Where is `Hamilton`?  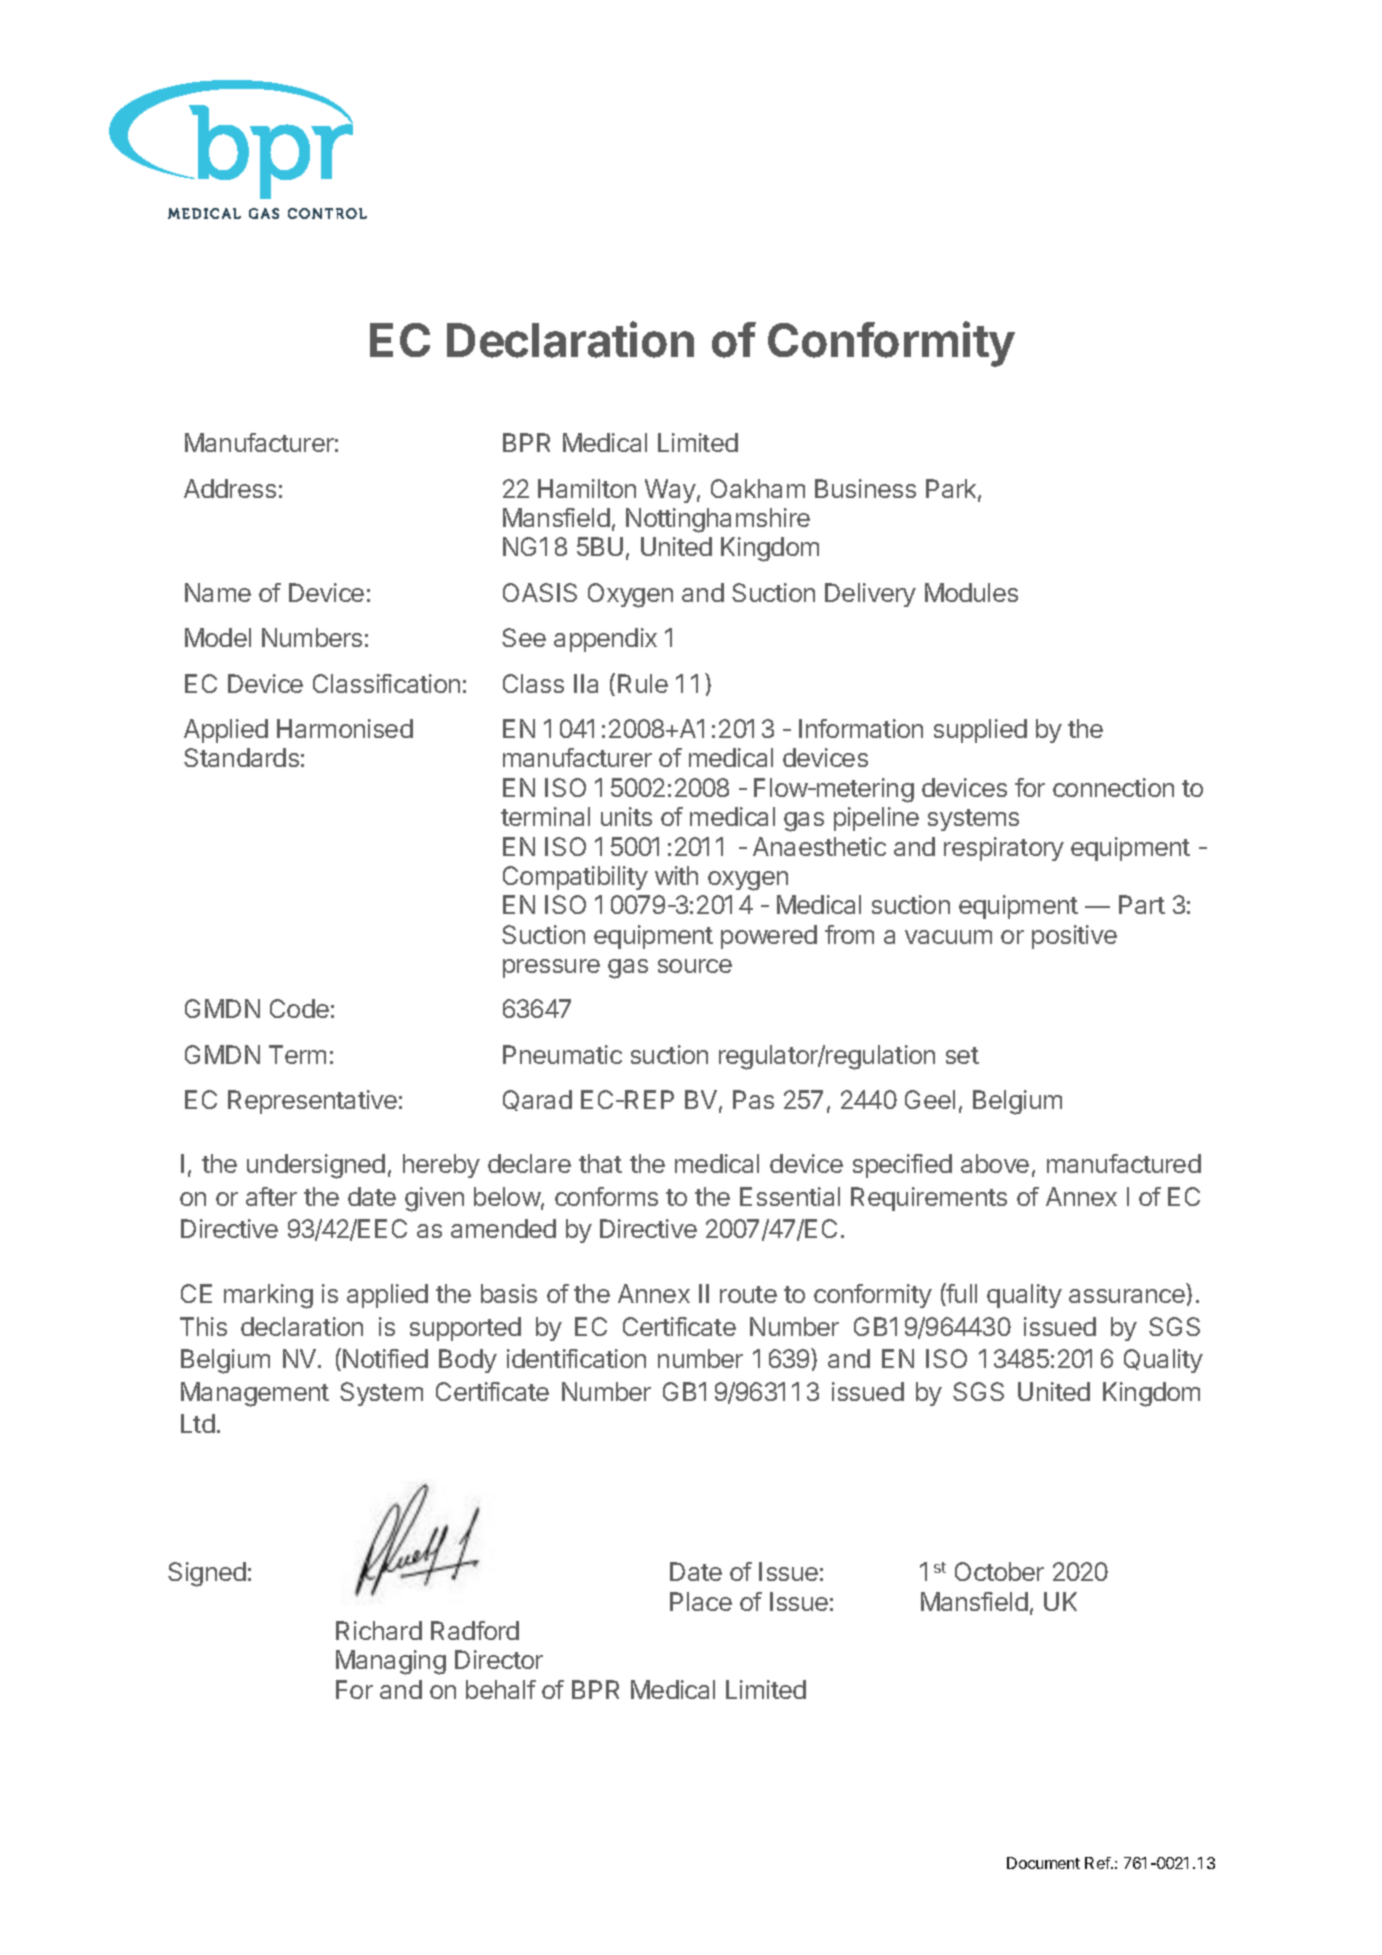 Hamilton is located at coordinates (587, 488).
